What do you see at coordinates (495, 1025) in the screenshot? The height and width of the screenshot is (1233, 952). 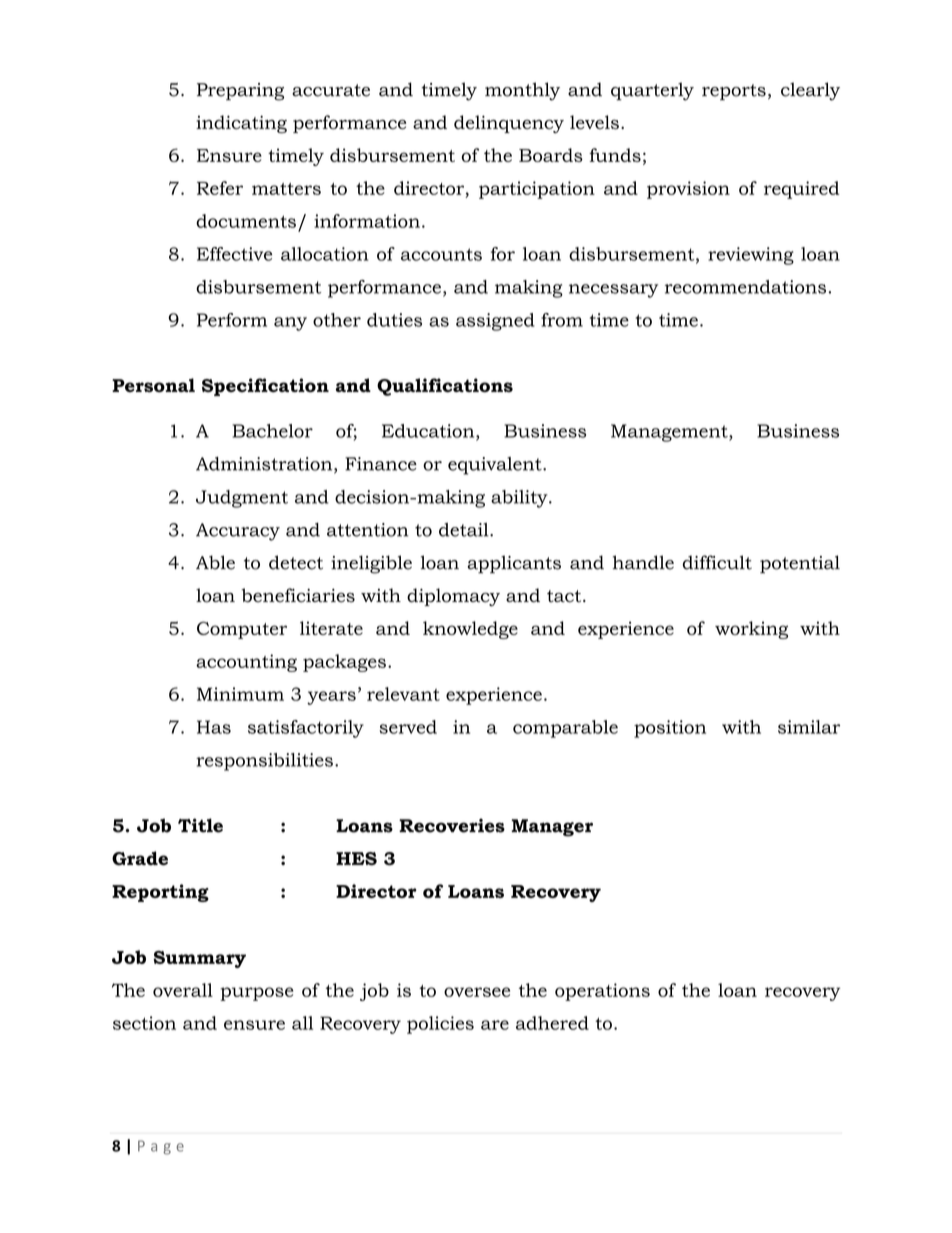 I see `are` at bounding box center [495, 1025].
